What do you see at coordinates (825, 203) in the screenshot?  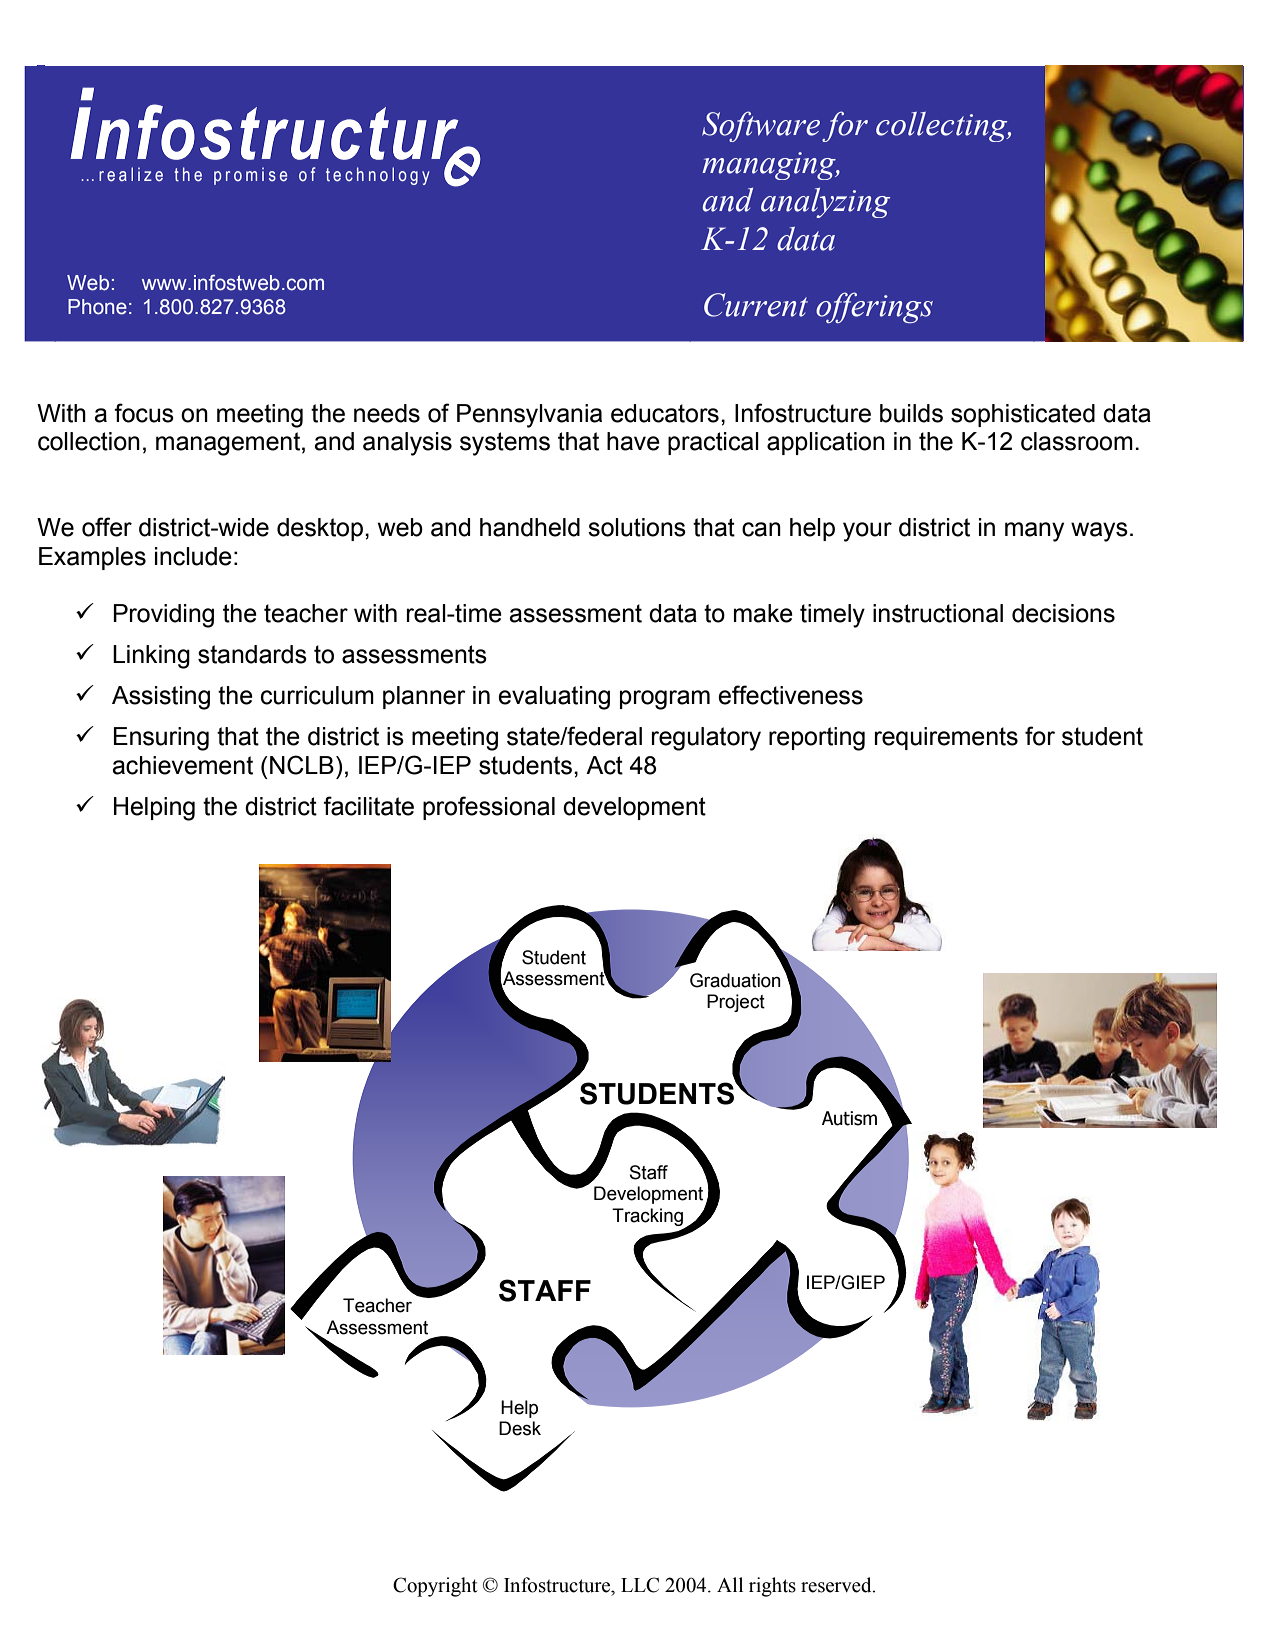 I see `analyzing` at bounding box center [825, 203].
